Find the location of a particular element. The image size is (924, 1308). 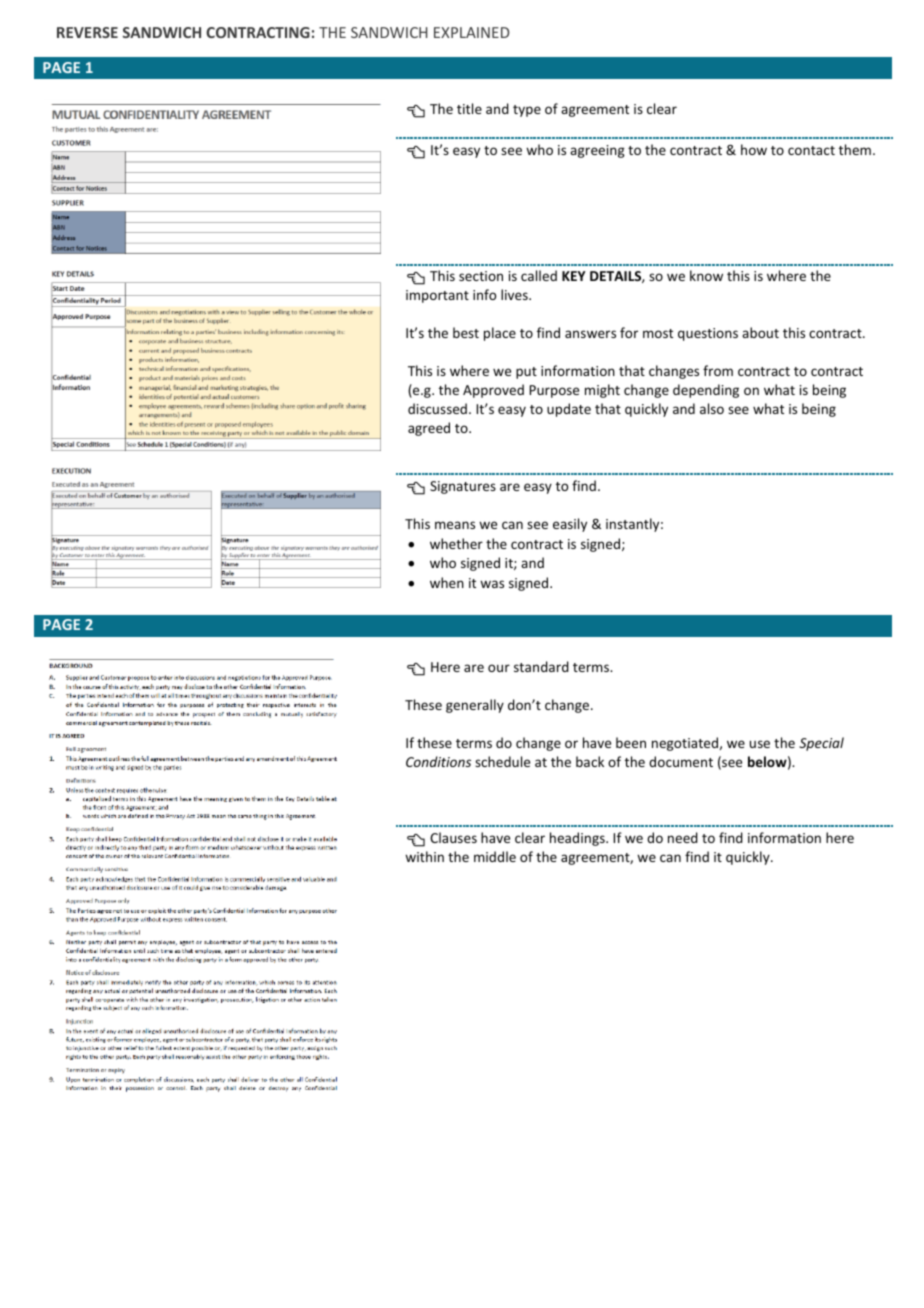

was is located at coordinates (492, 584).
